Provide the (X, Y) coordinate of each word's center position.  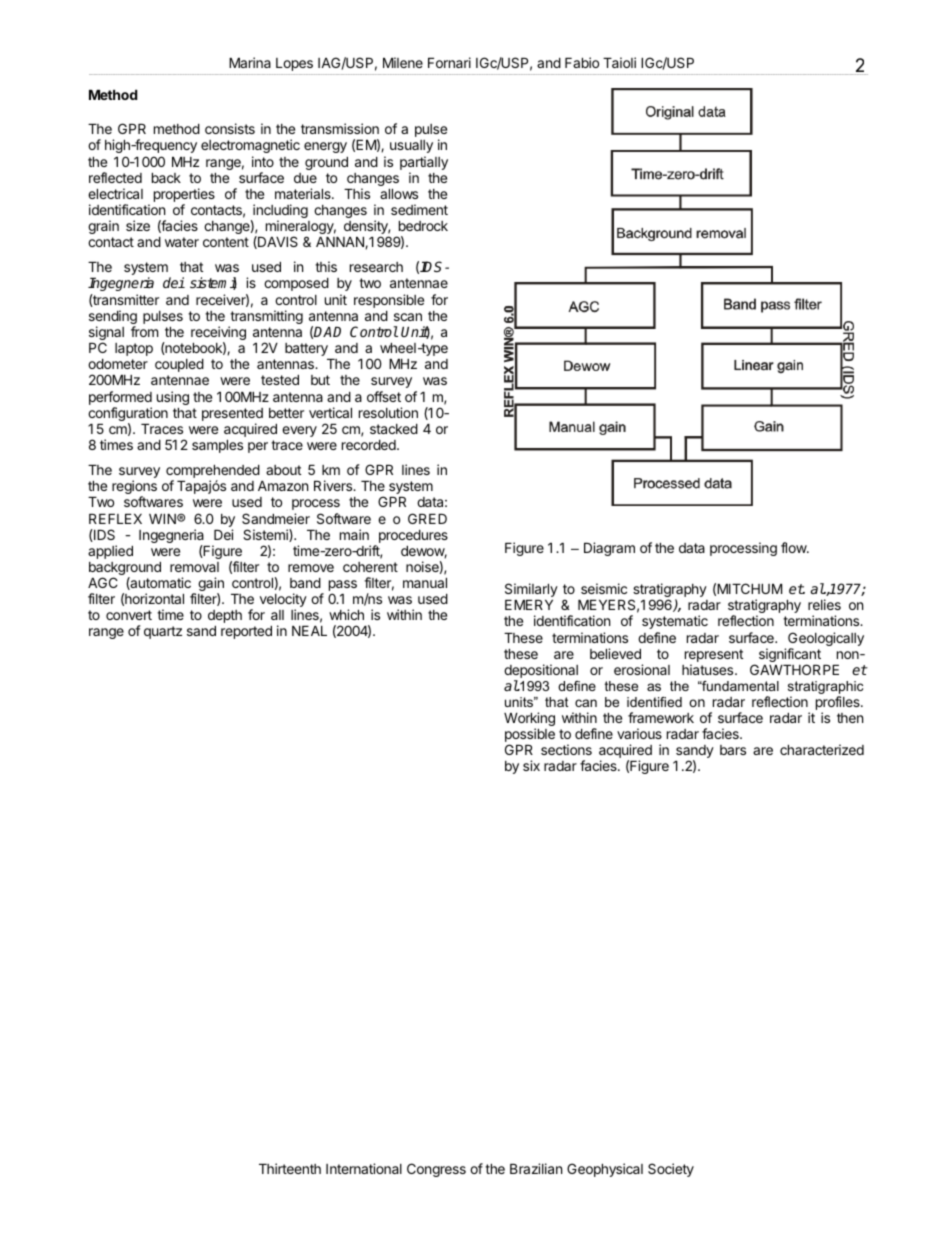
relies (824, 604)
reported (246, 632)
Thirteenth (290, 1168)
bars (733, 750)
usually (411, 146)
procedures (412, 538)
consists (230, 128)
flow (794, 547)
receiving (218, 334)
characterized (822, 749)
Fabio (582, 62)
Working (529, 720)
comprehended (213, 473)
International (364, 1168)
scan (408, 317)
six (531, 765)
